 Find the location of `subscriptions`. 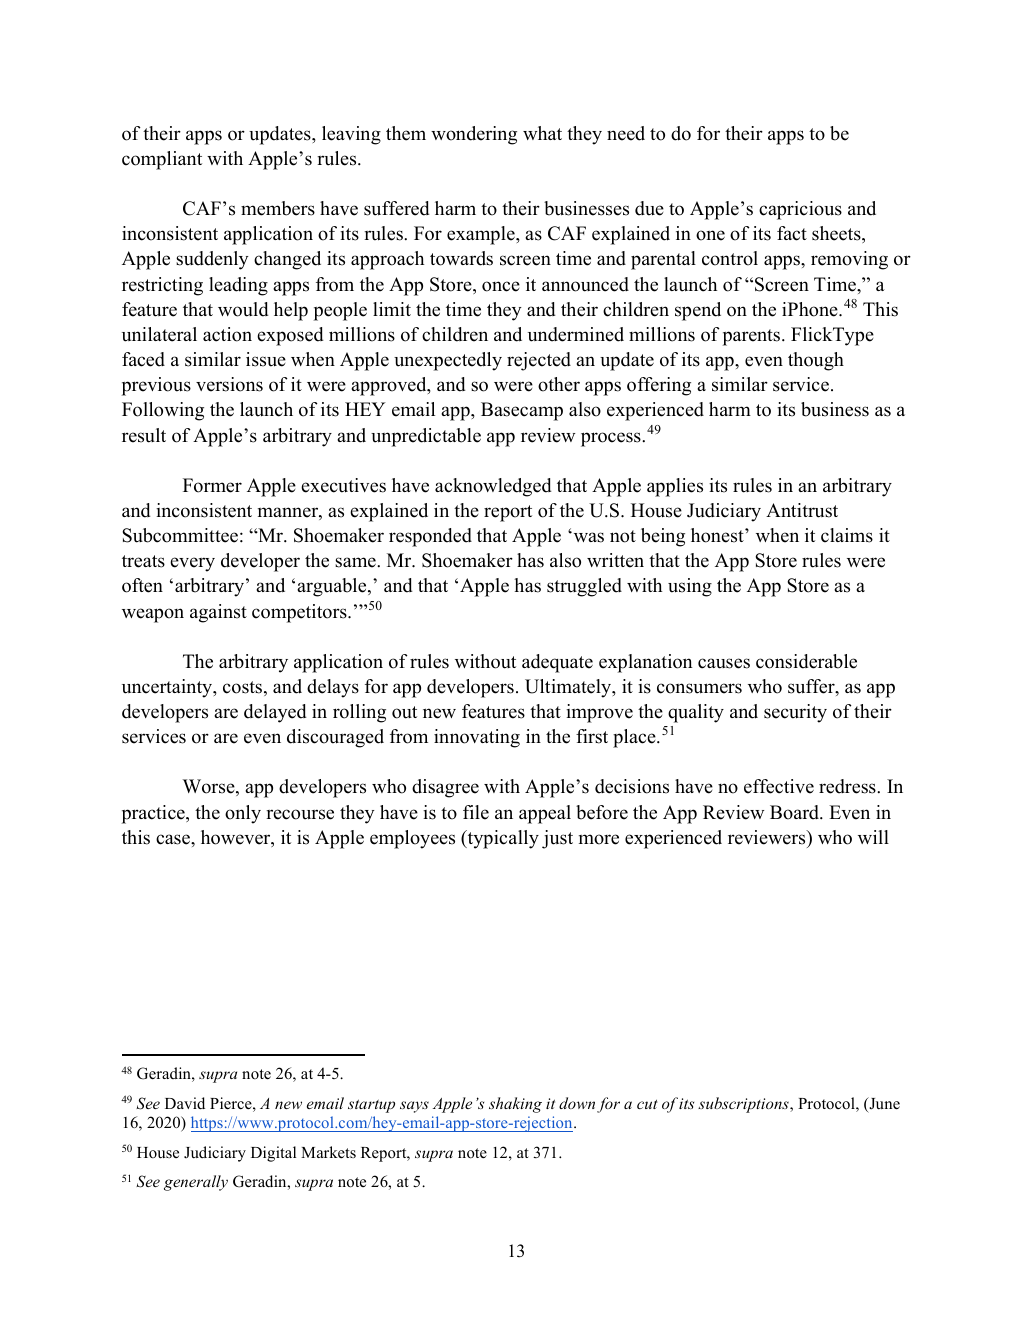

subscriptions is located at coordinates (744, 1105).
